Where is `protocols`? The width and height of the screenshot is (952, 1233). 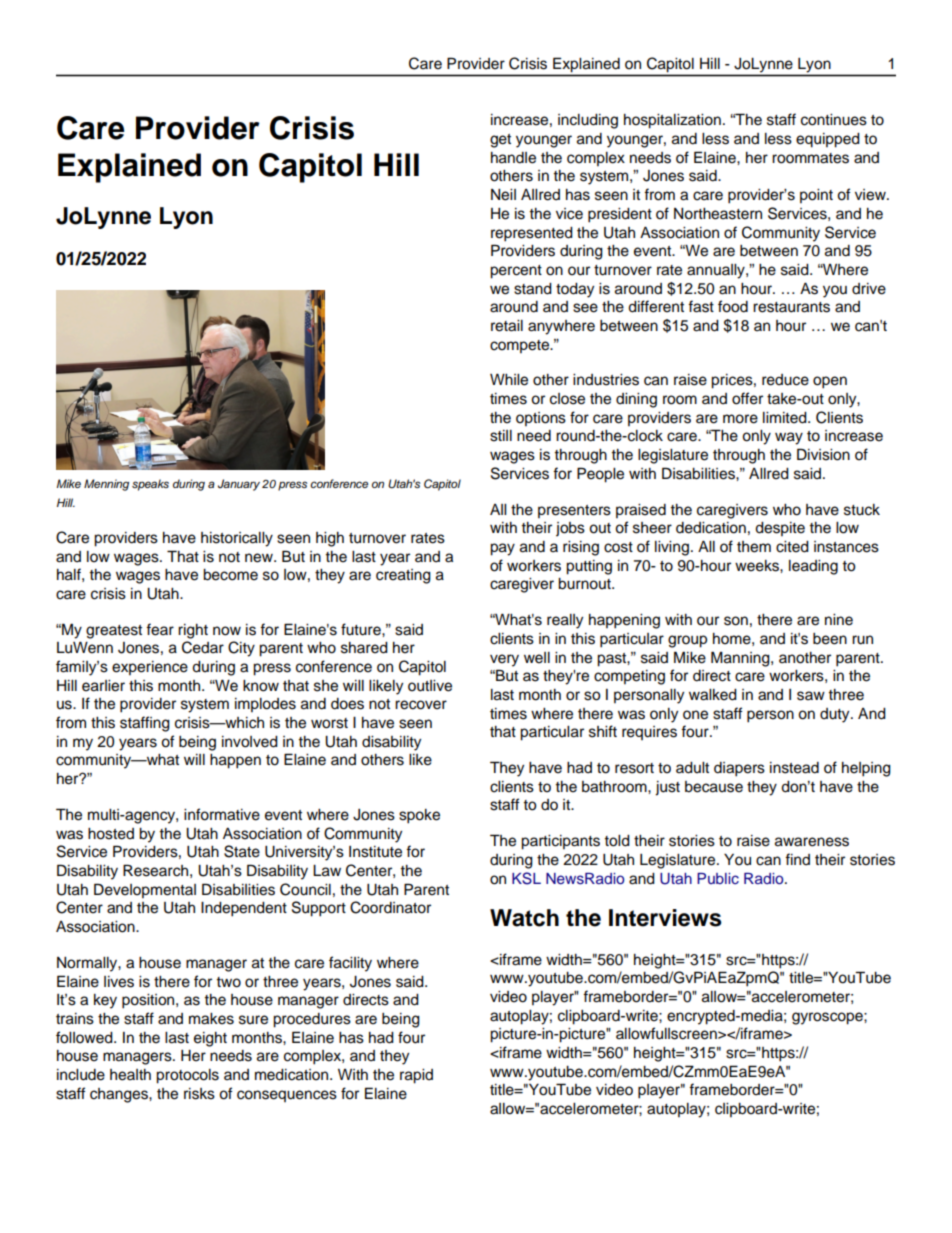
protocols is located at coordinates (187, 1076).
